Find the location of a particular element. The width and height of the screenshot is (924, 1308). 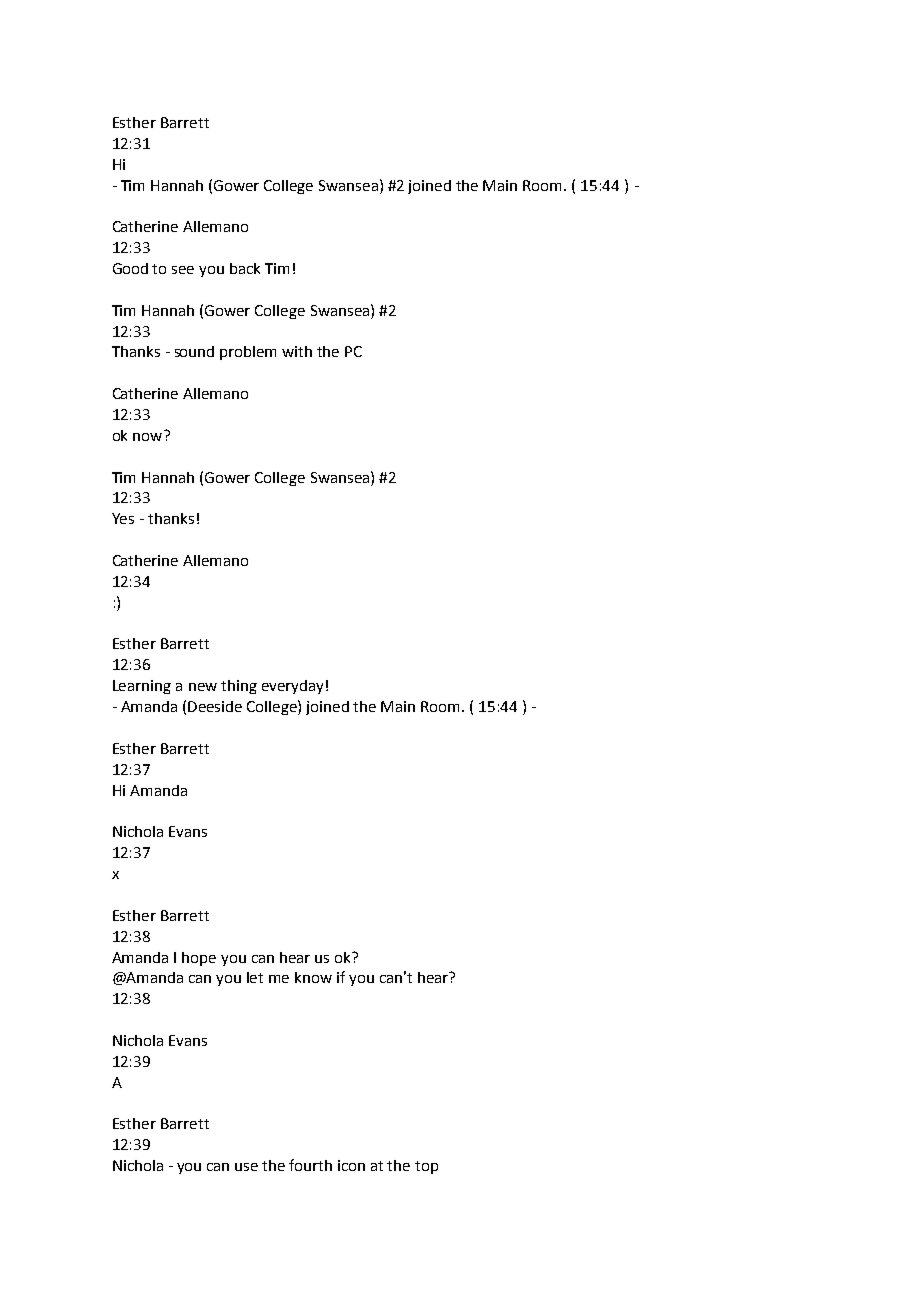

everyday is located at coordinates (292, 687).
